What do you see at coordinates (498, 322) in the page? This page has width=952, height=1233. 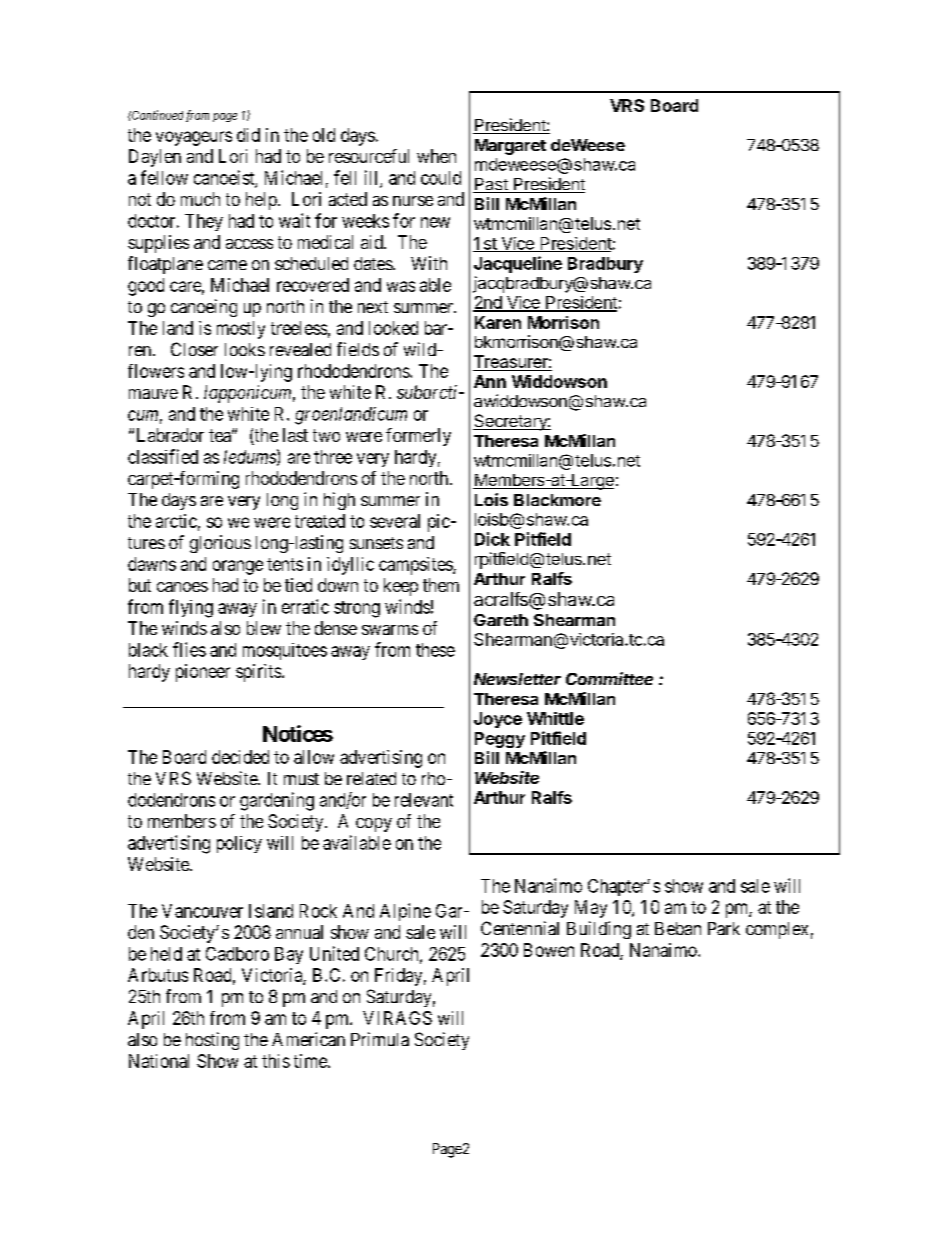 I see `Karen` at bounding box center [498, 322].
